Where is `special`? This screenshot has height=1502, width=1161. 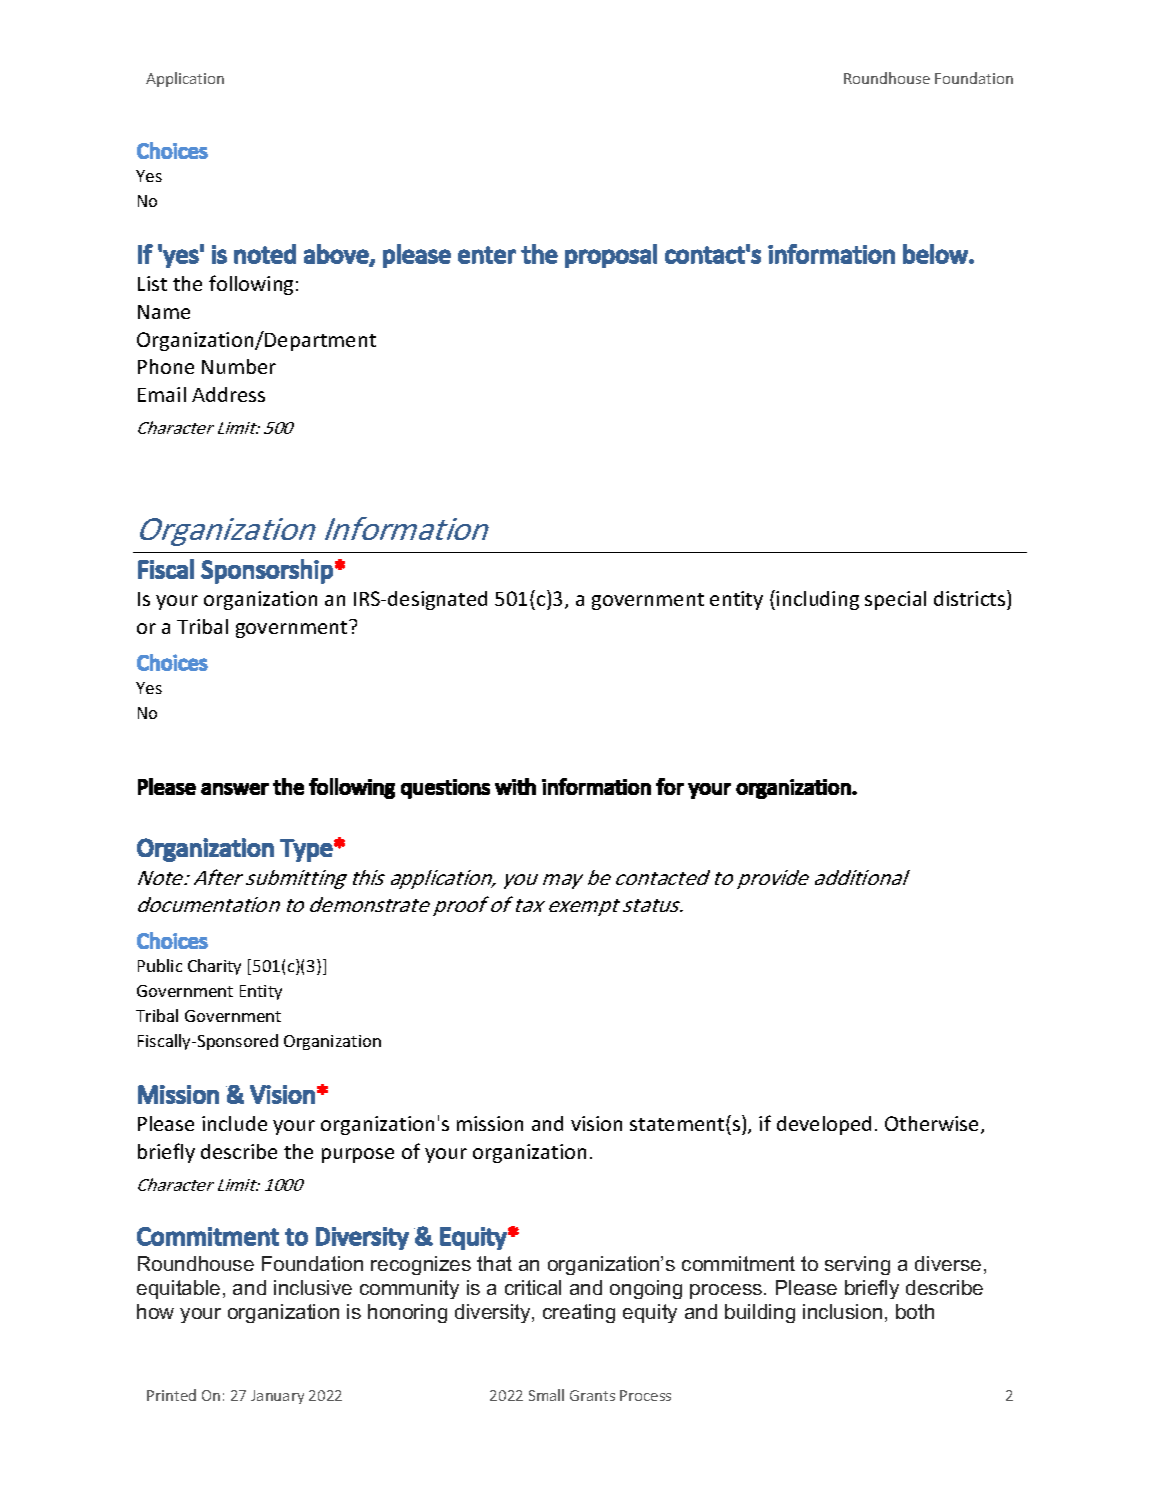 special is located at coordinates (895, 600).
